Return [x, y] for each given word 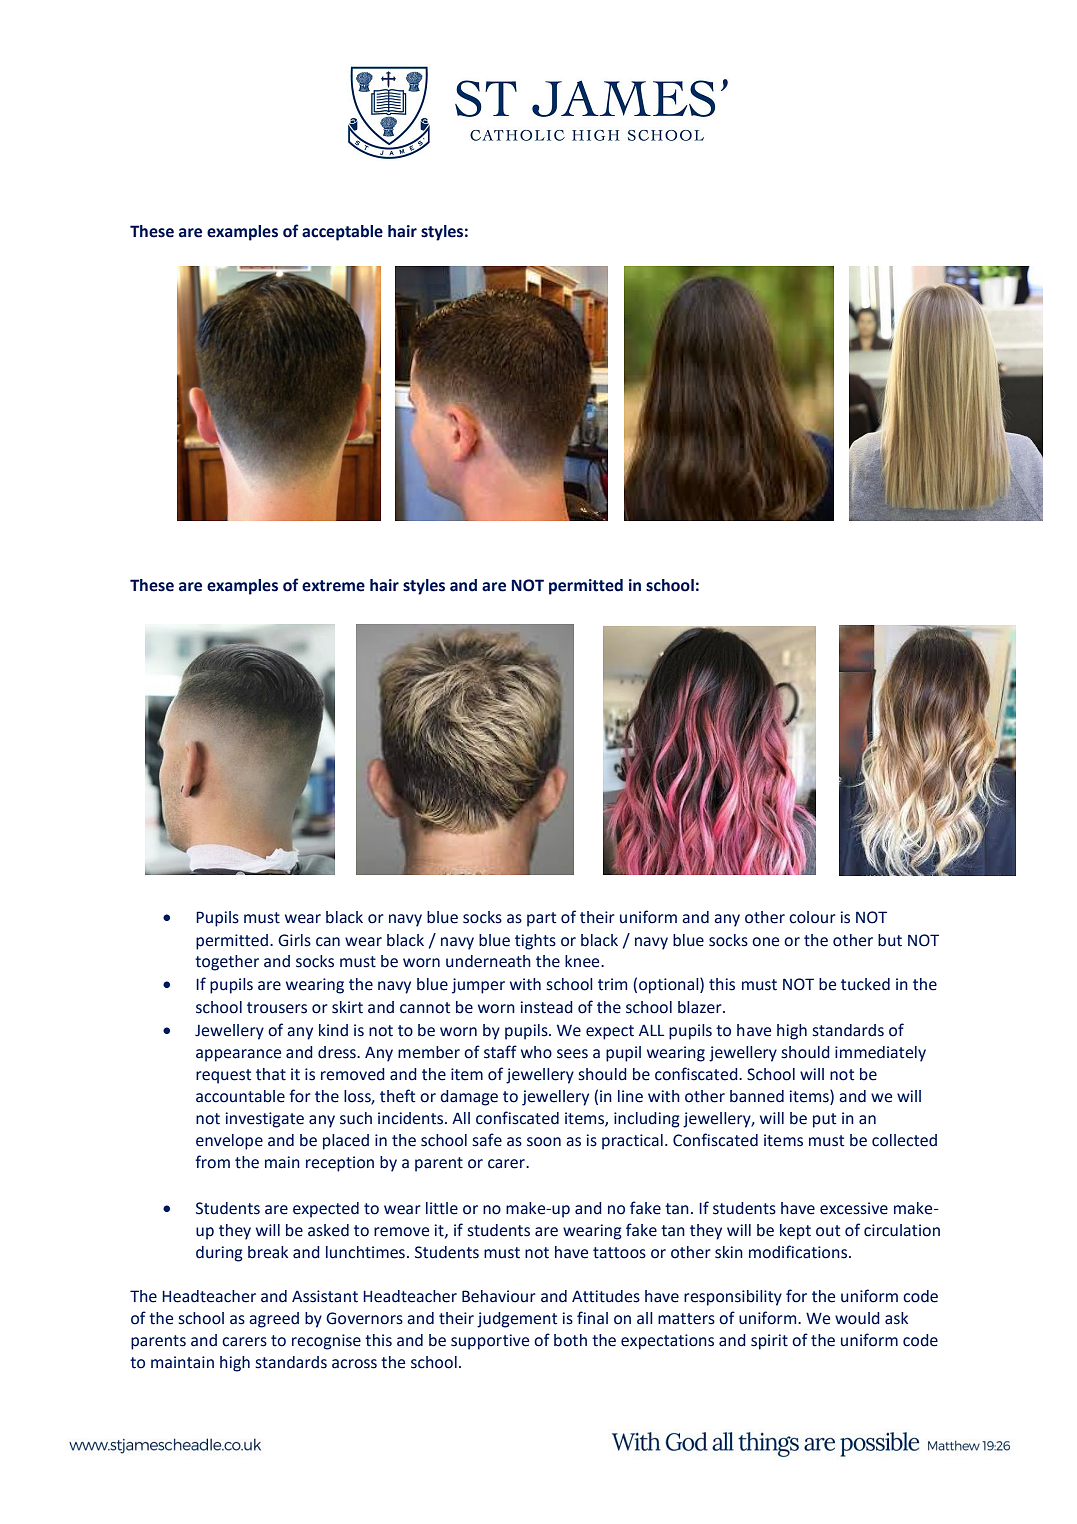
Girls [294, 940]
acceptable [342, 233]
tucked [865, 984]
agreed [274, 1320]
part [541, 919]
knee [583, 961]
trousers [277, 1008]
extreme [333, 586]
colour [812, 917]
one [765, 942]
